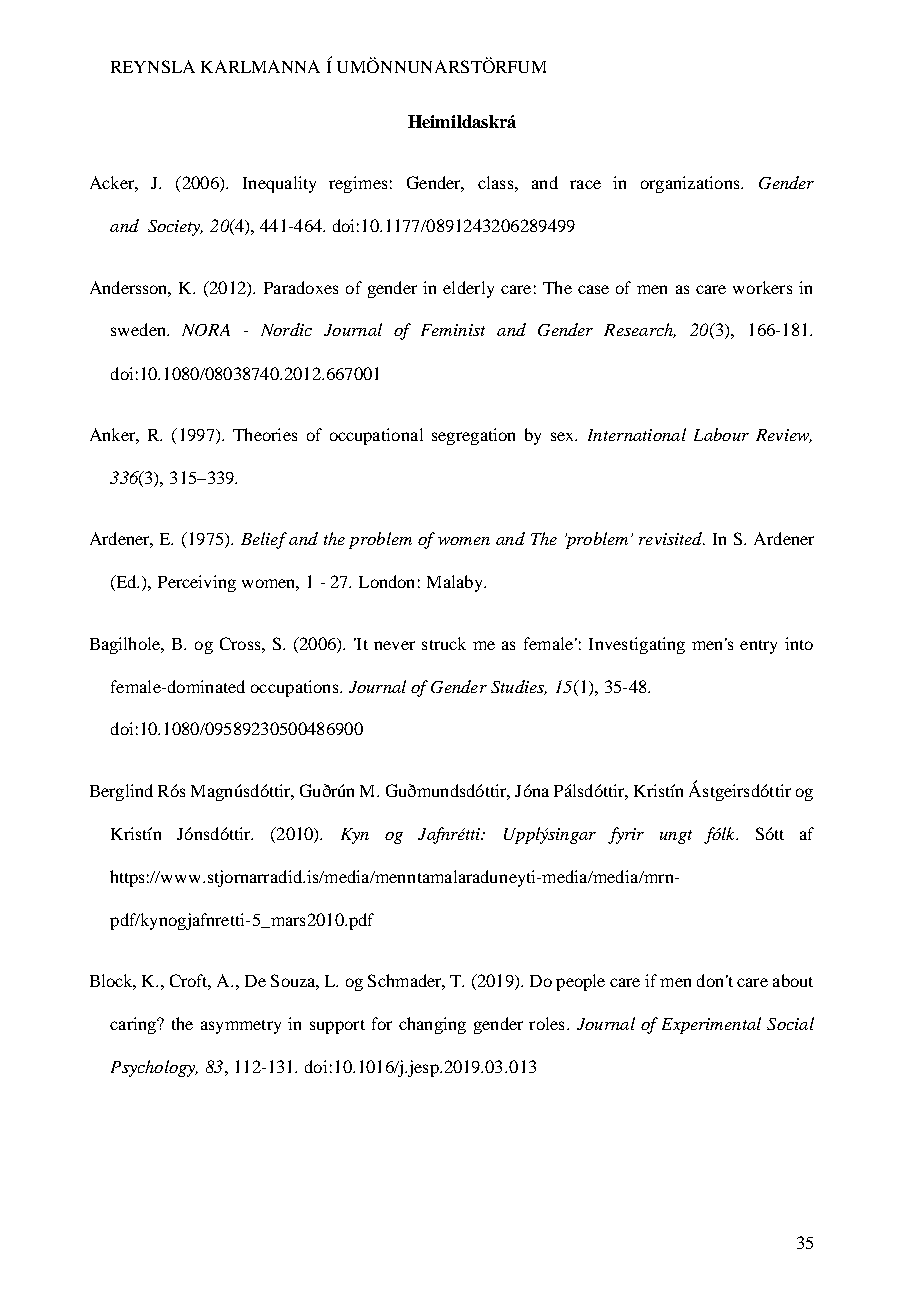 This page has width=924, height=1308. I want to click on about, so click(793, 980).
